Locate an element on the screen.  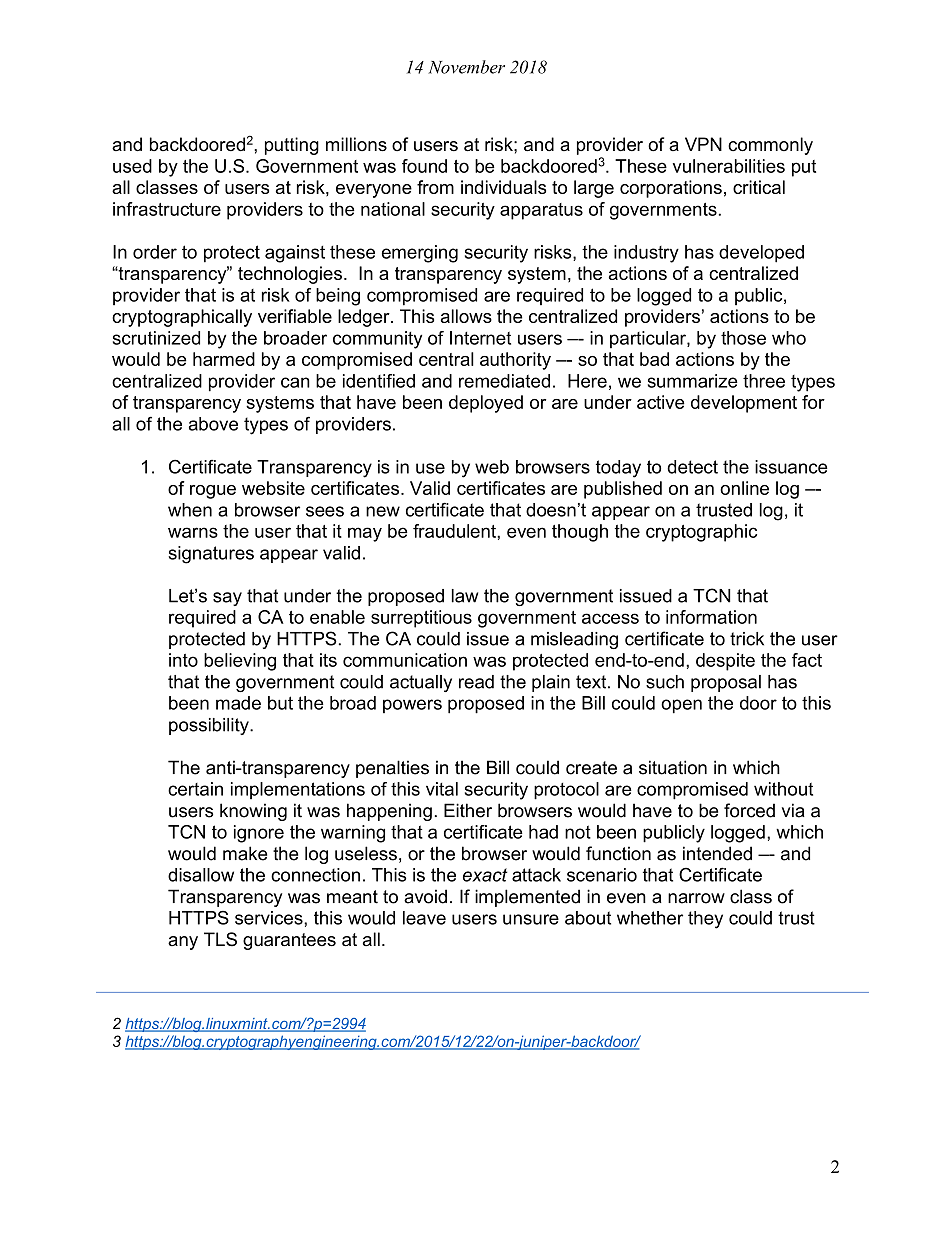
VPN is located at coordinates (703, 144).
